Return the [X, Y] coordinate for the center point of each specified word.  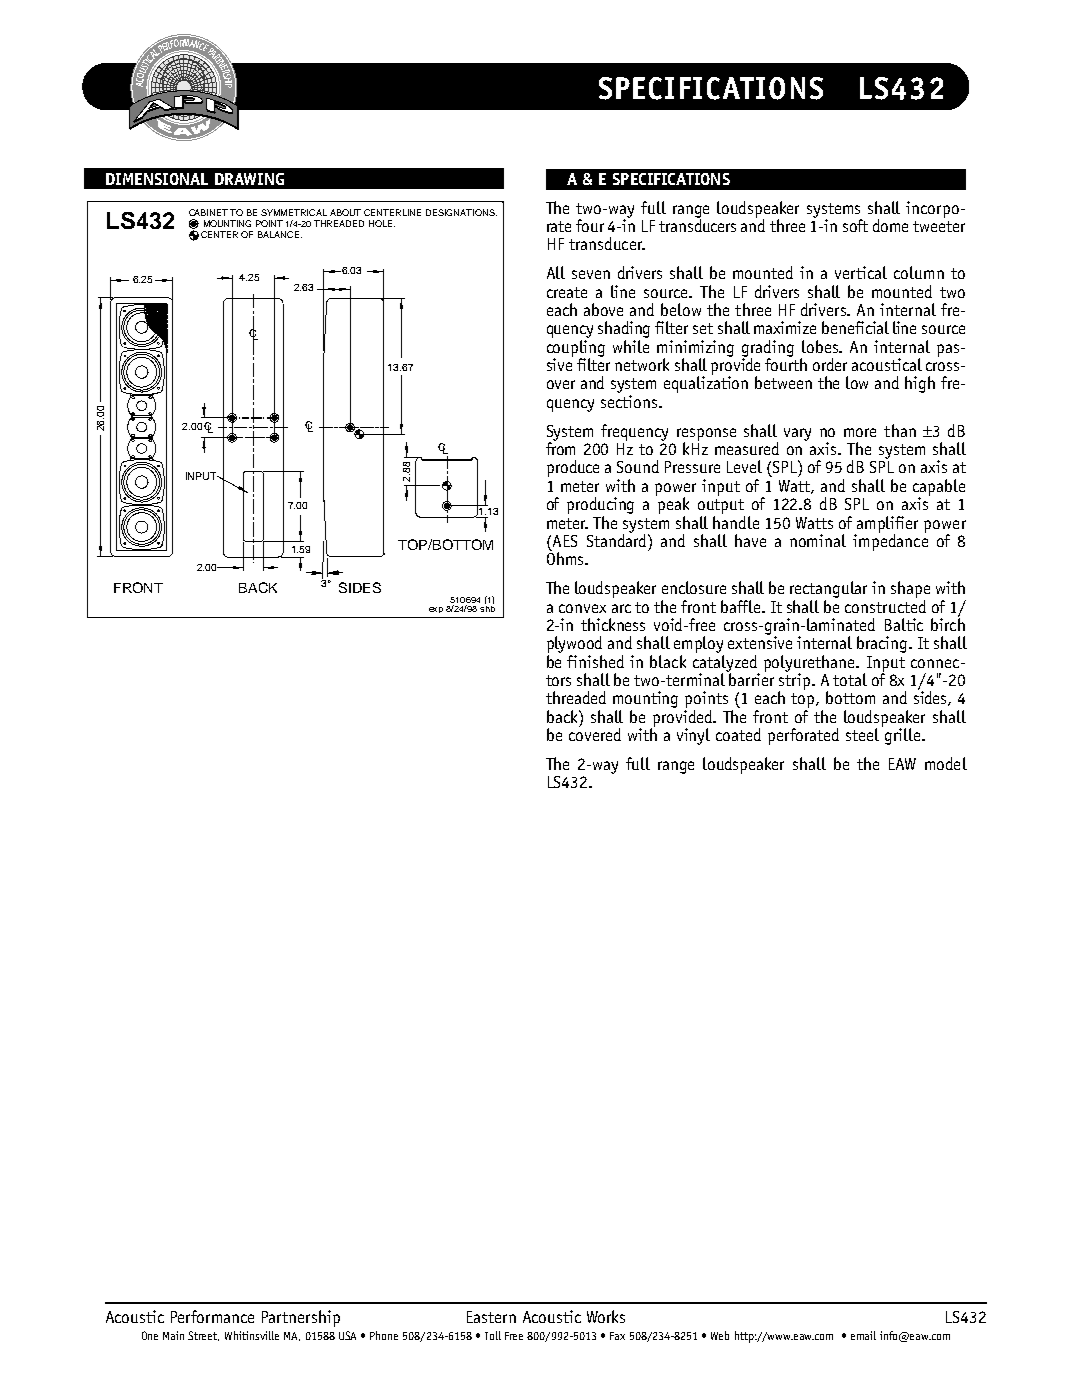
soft [855, 225]
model [946, 763]
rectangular [828, 589]
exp [436, 610]
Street [203, 1336]
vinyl [693, 736]
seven [591, 274]
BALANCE [280, 234]
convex [582, 608]
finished [595, 661]
